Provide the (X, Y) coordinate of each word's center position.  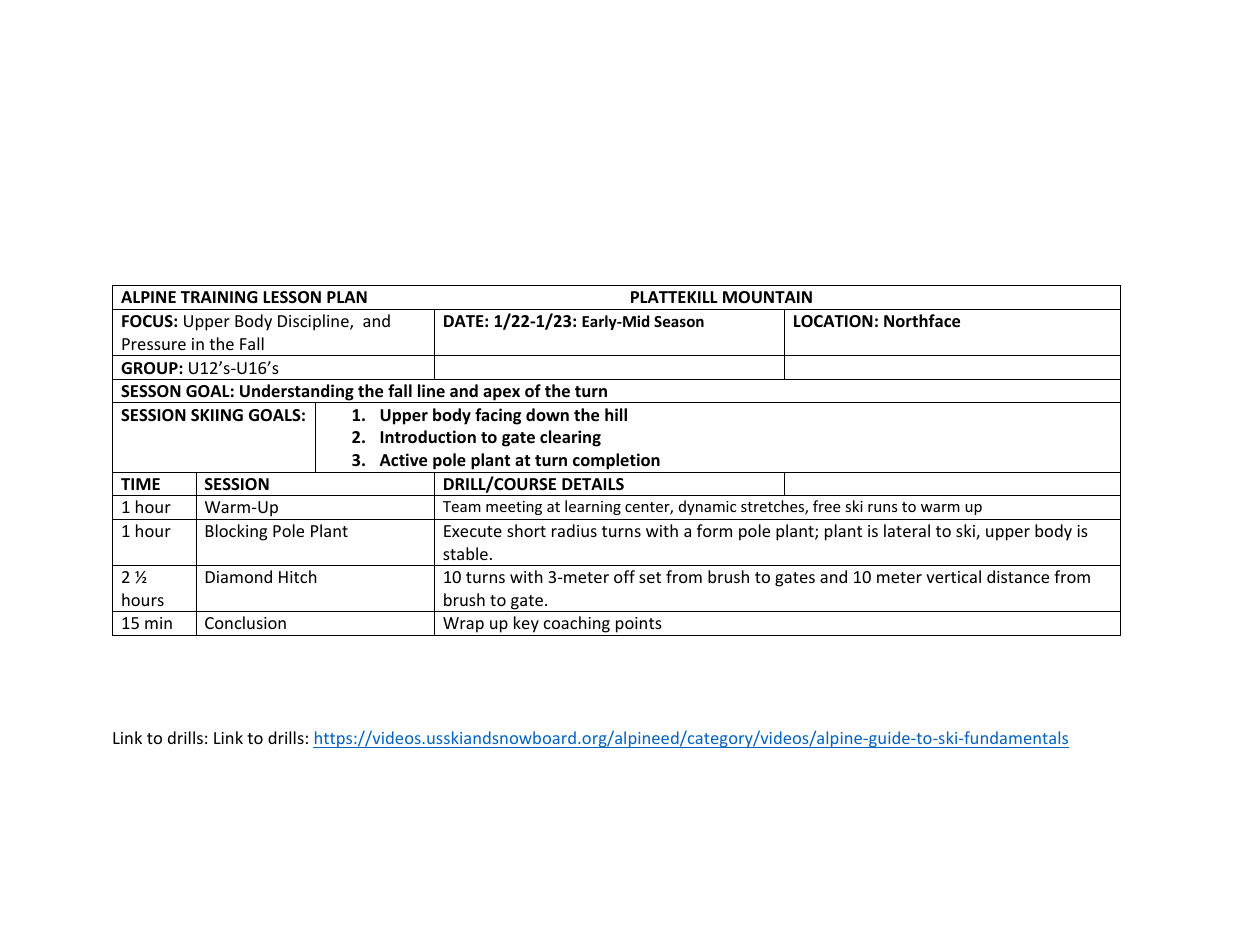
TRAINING (219, 297)
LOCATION (833, 321)
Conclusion (245, 622)
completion (616, 461)
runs (883, 508)
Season (679, 321)
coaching (577, 626)
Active (403, 460)
